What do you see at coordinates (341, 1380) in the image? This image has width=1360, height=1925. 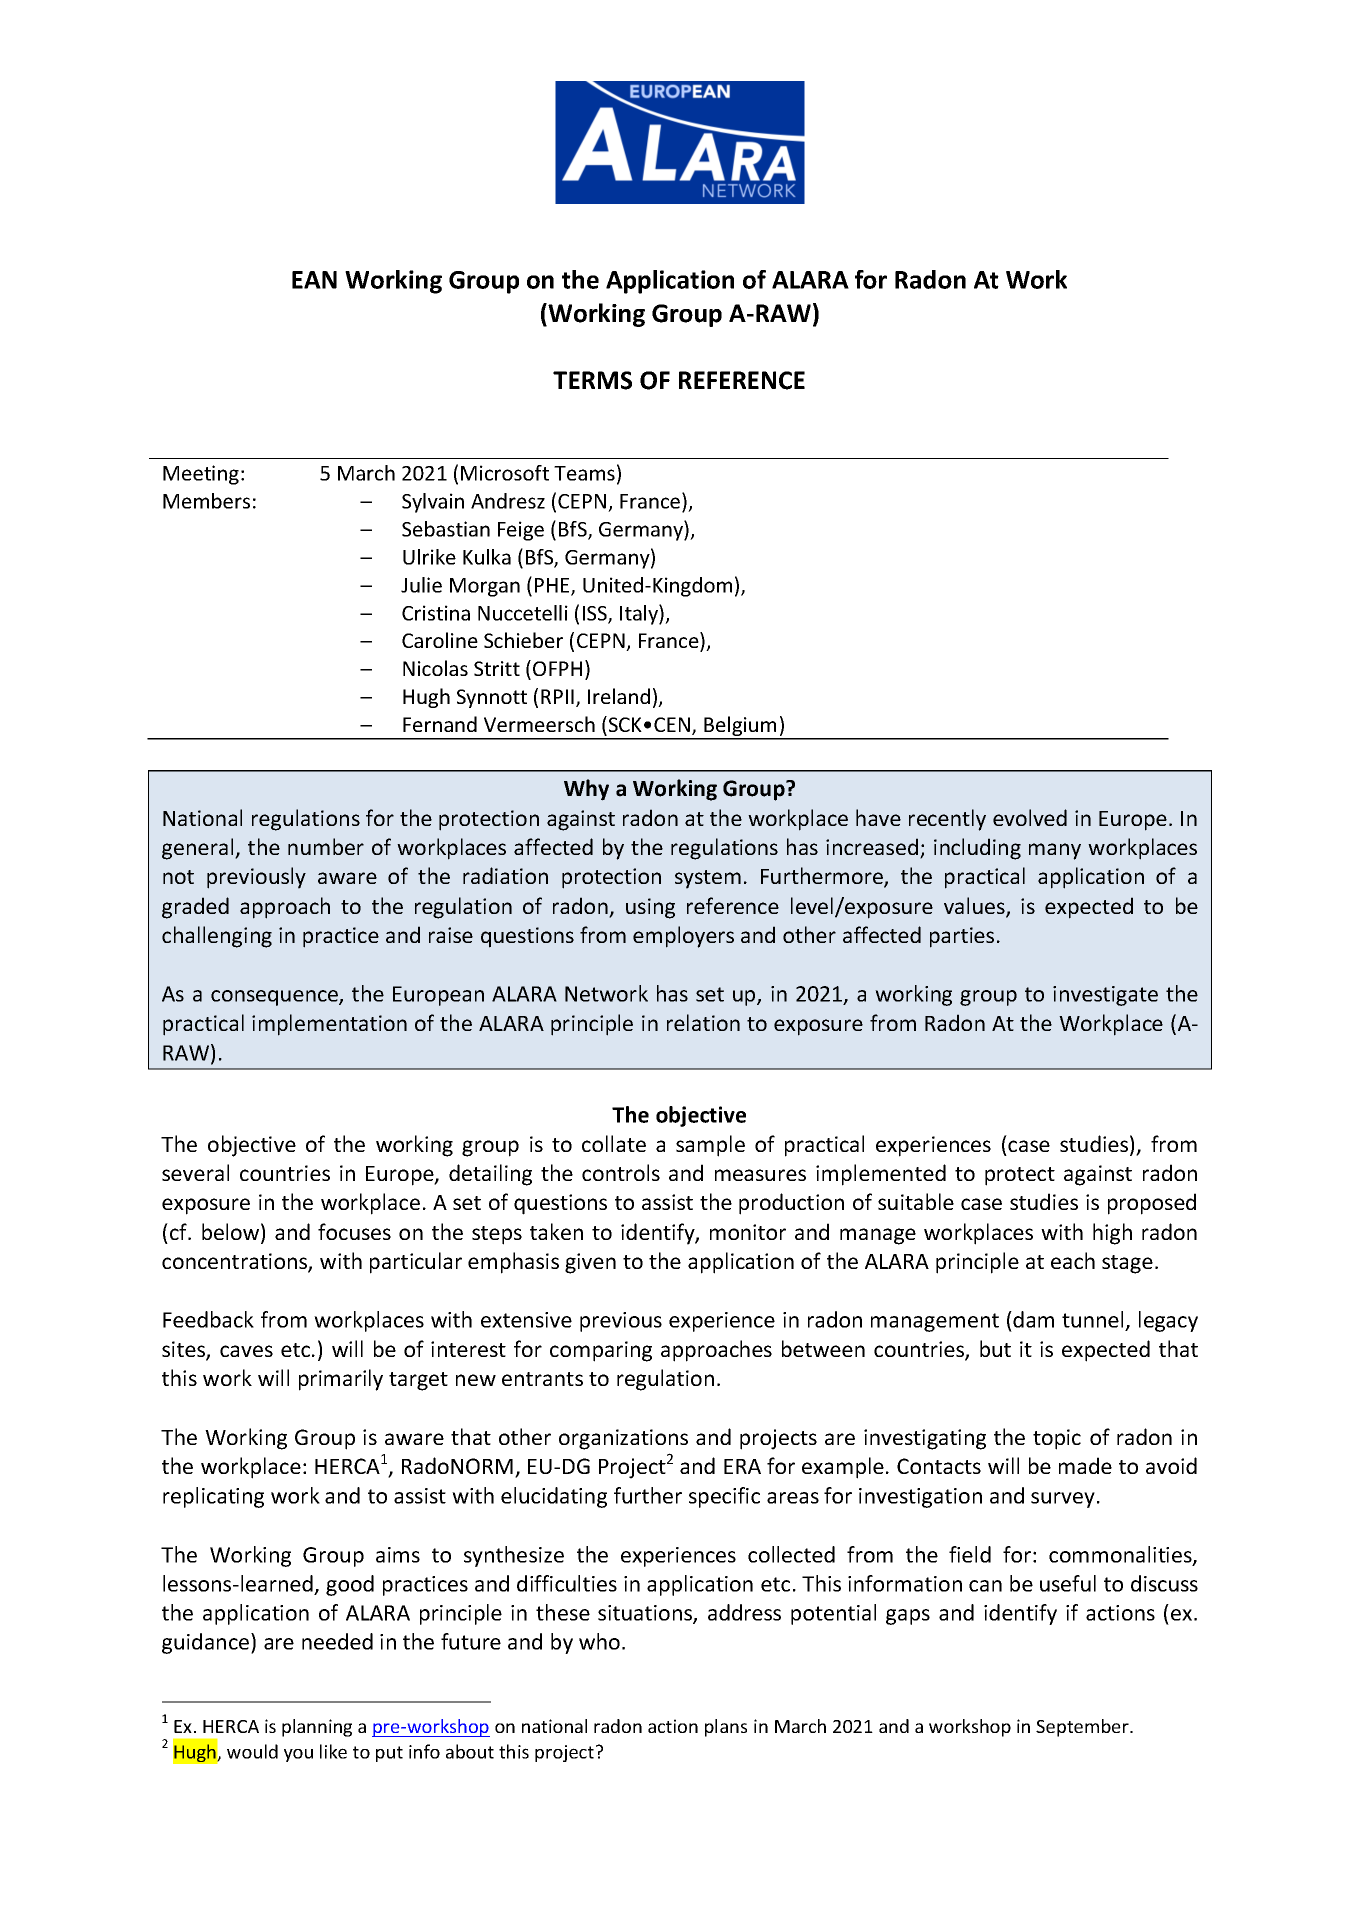 I see `primarily` at bounding box center [341, 1380].
